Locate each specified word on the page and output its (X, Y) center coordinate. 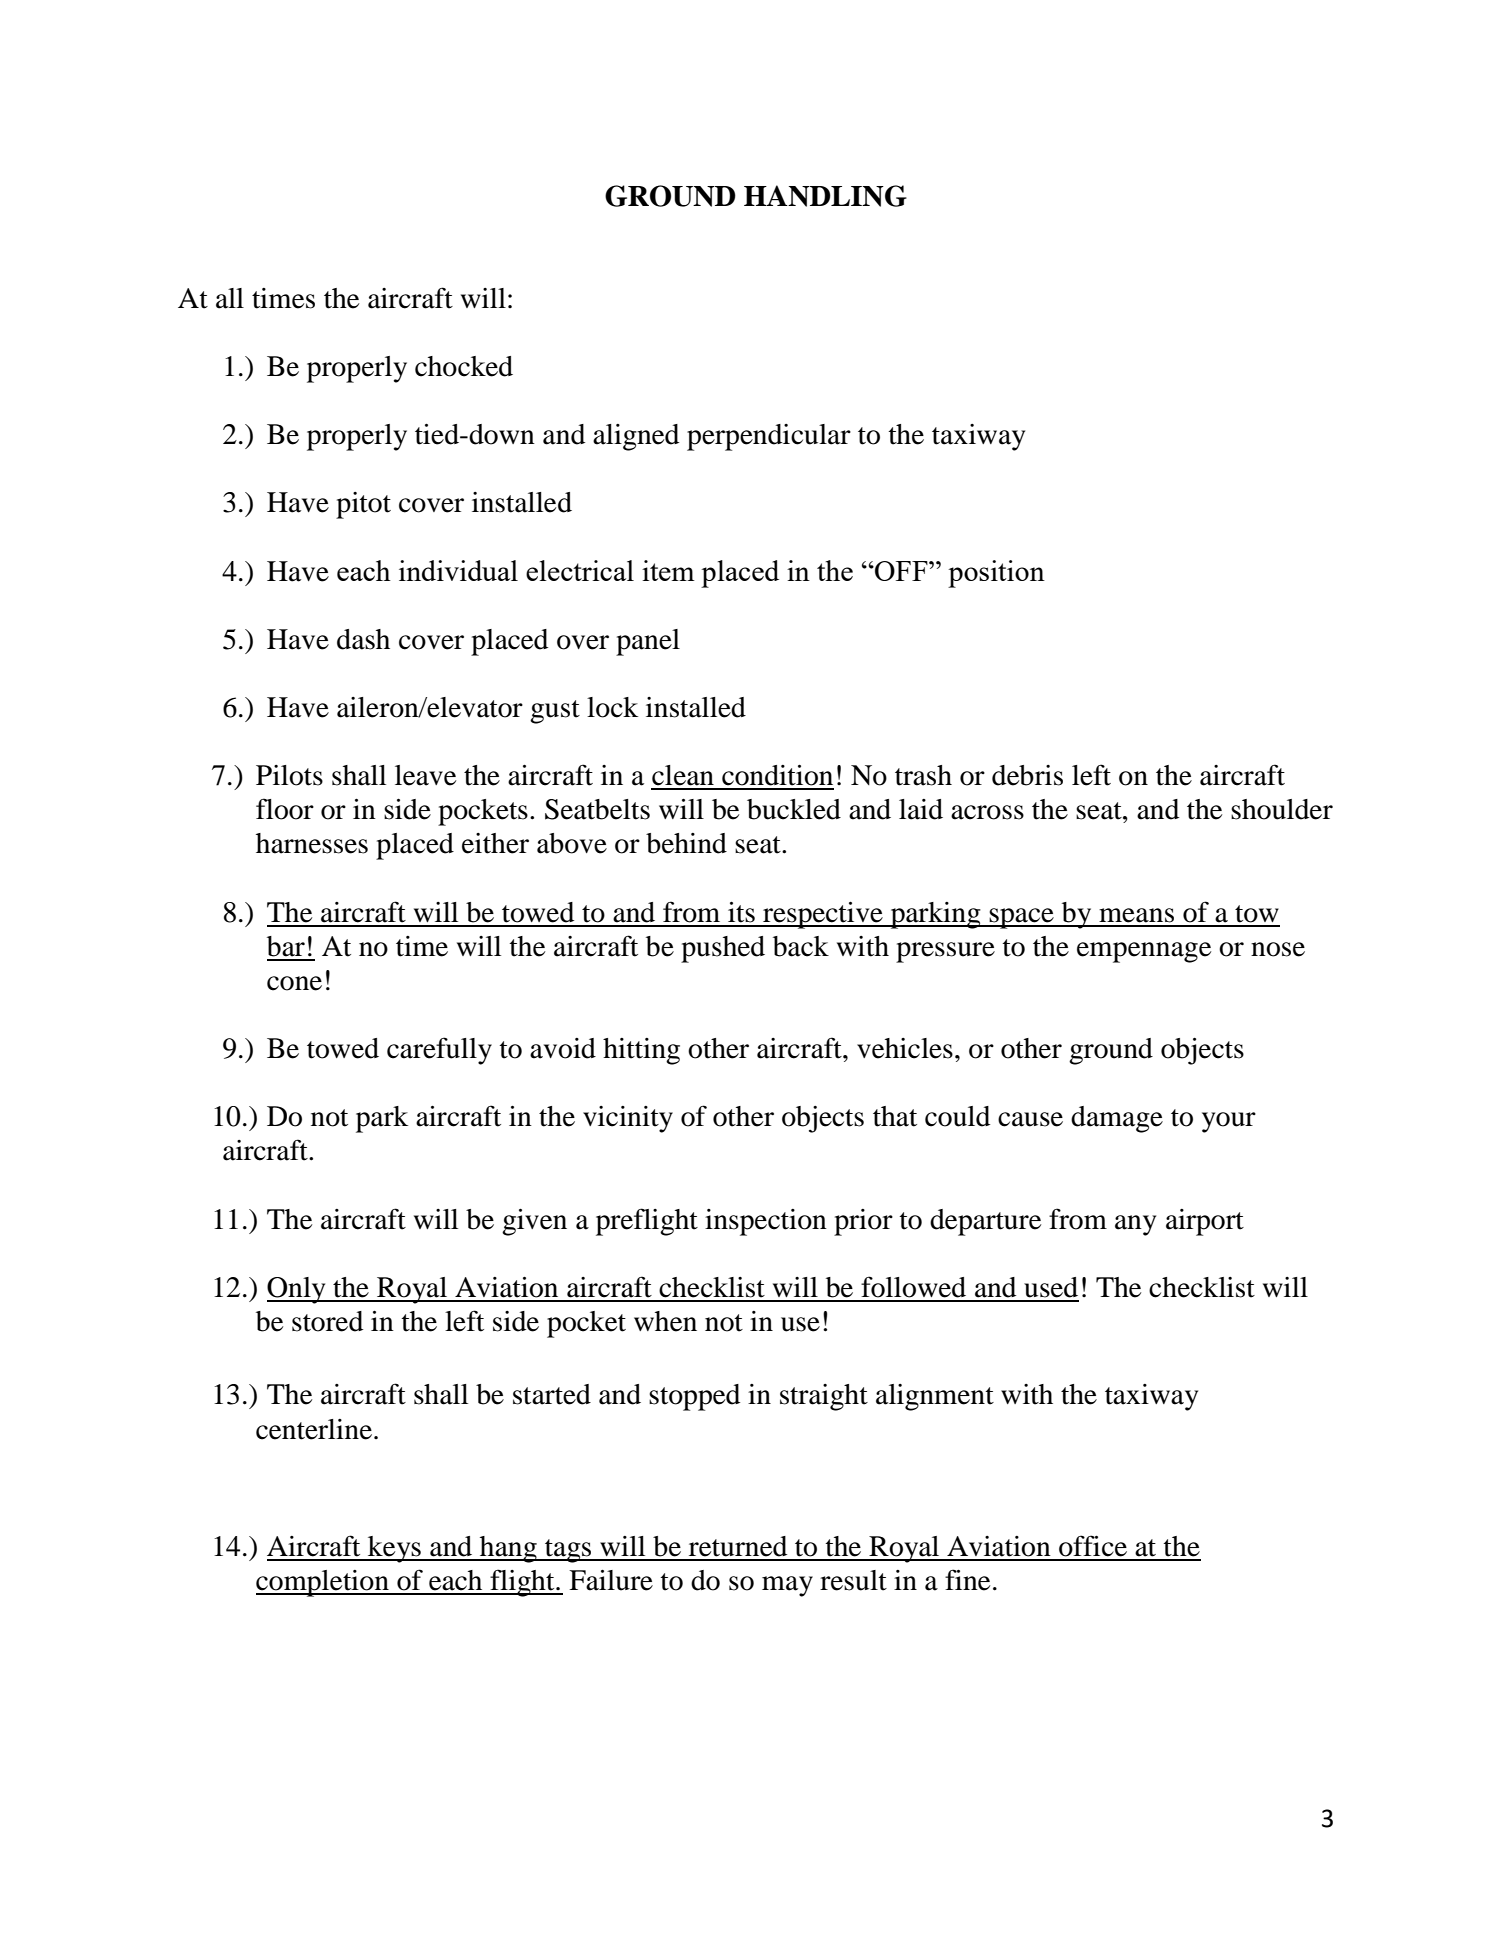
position (996, 574)
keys (394, 1549)
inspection (766, 1222)
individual (458, 570)
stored (327, 1321)
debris (1027, 775)
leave (425, 775)
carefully (439, 1051)
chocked (464, 366)
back (801, 946)
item (668, 570)
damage (1117, 1119)
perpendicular (769, 437)
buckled (794, 809)
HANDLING (825, 196)
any (1135, 1225)
